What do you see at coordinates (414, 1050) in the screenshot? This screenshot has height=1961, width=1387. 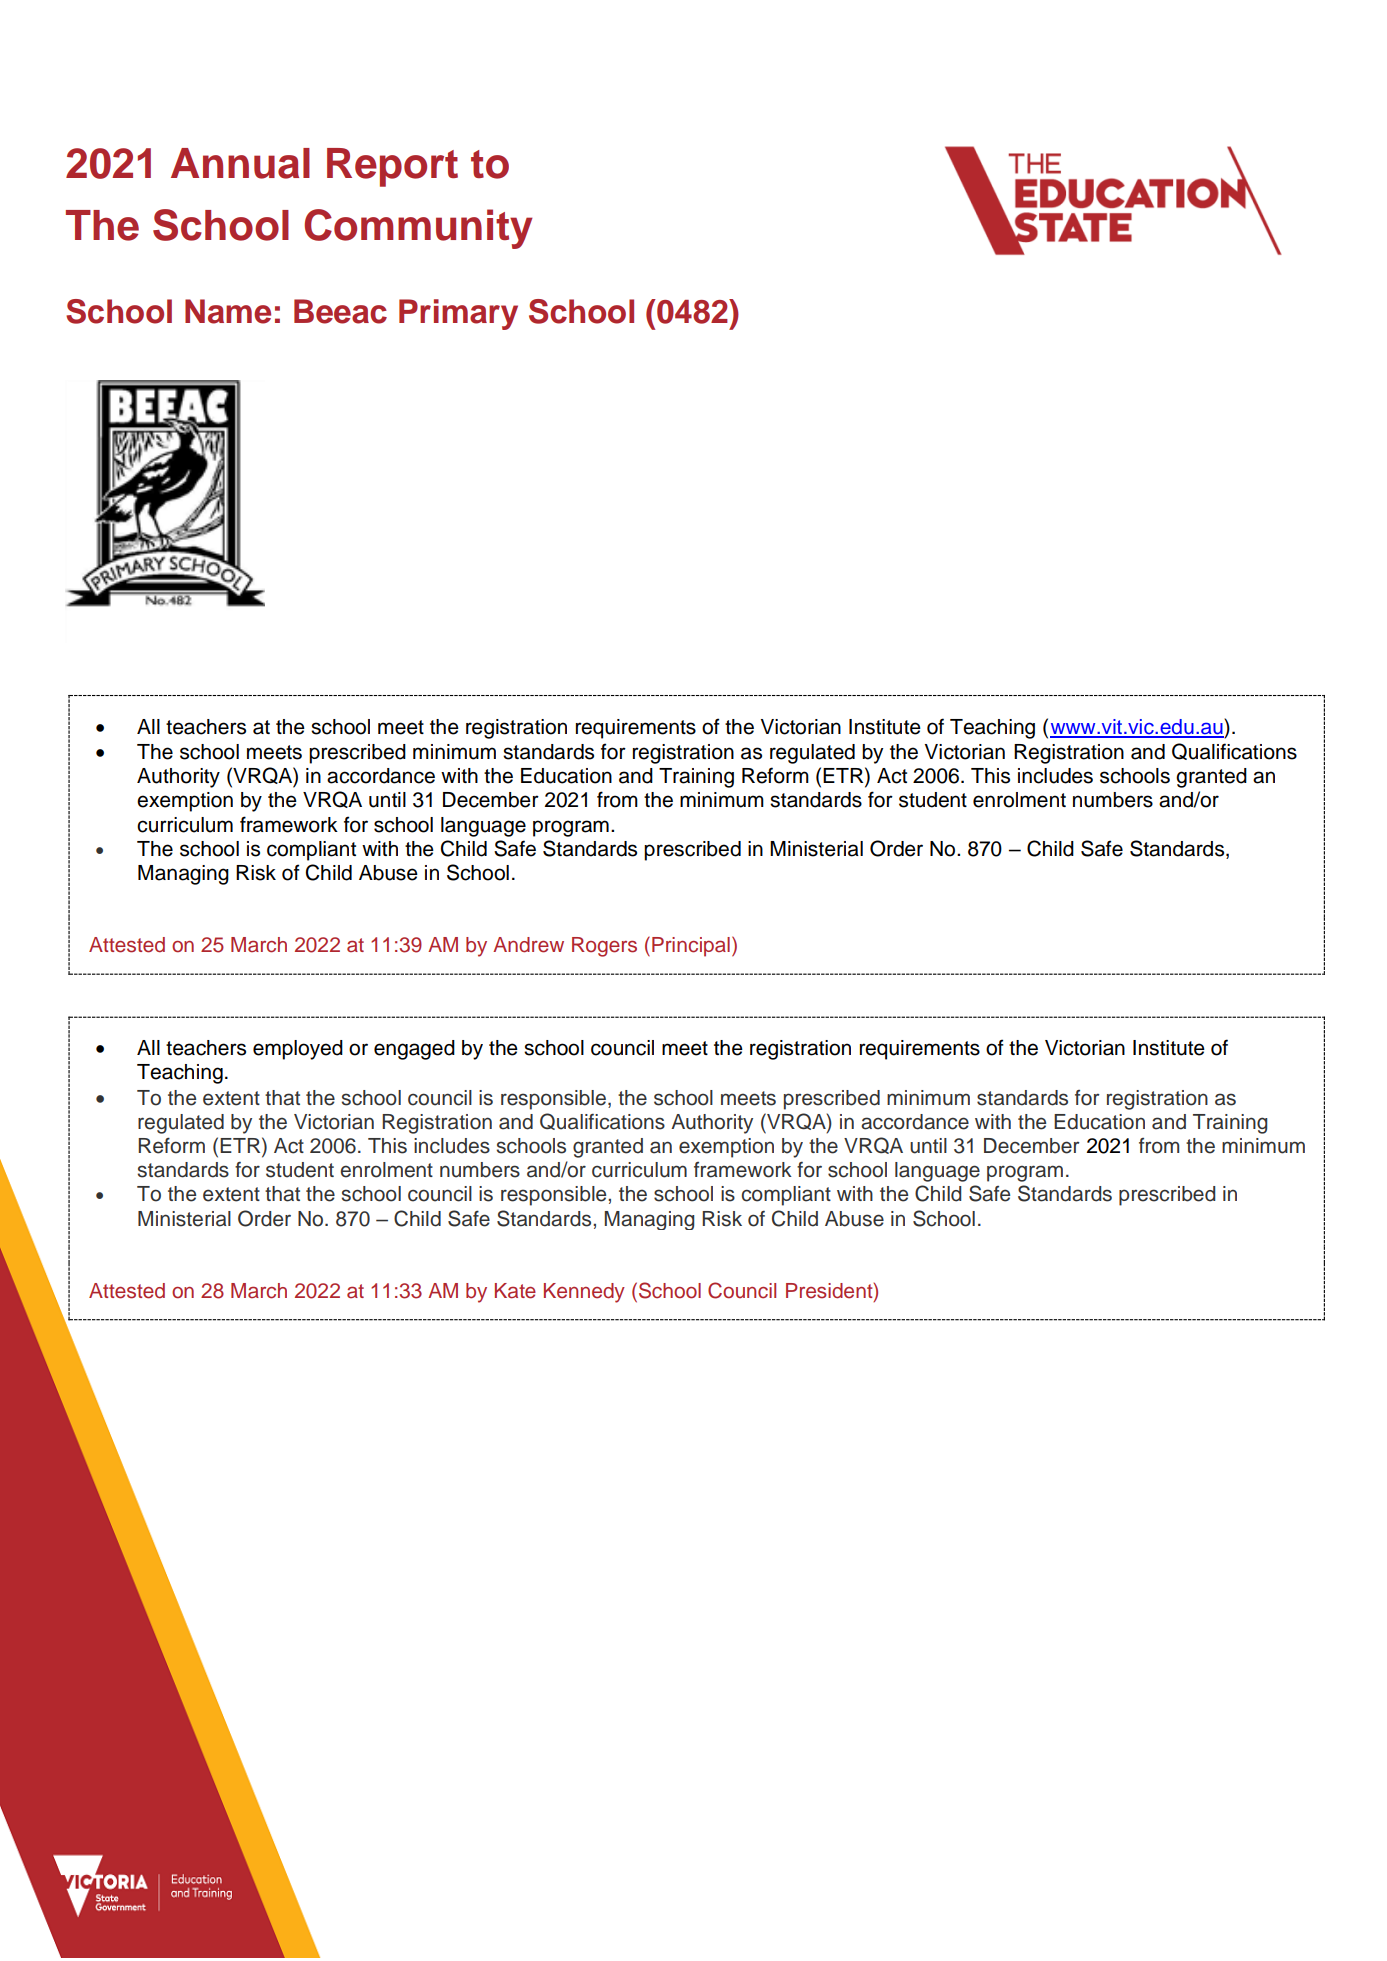 I see `engaged` at bounding box center [414, 1050].
